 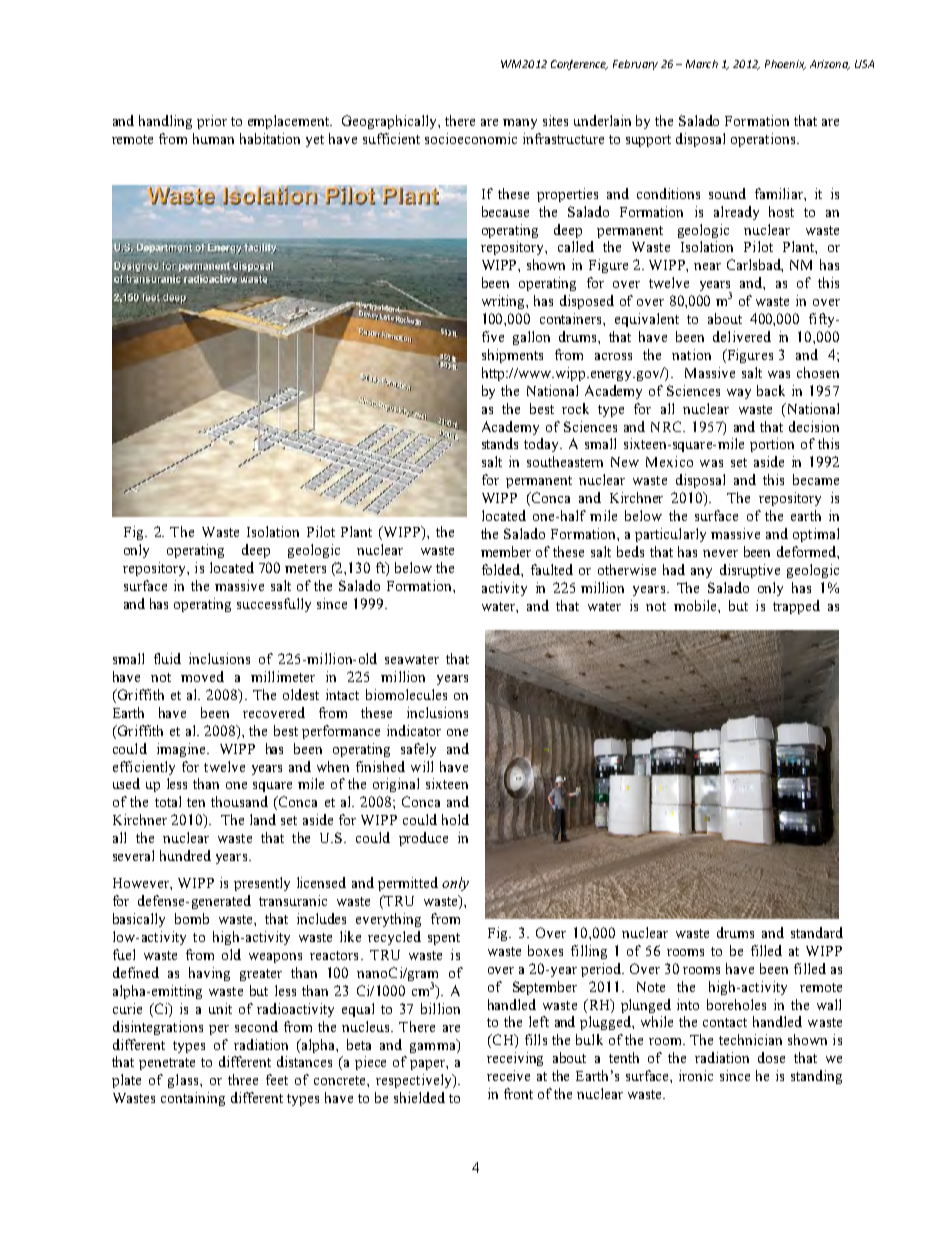 I want to click on receive, so click(x=508, y=1075).
